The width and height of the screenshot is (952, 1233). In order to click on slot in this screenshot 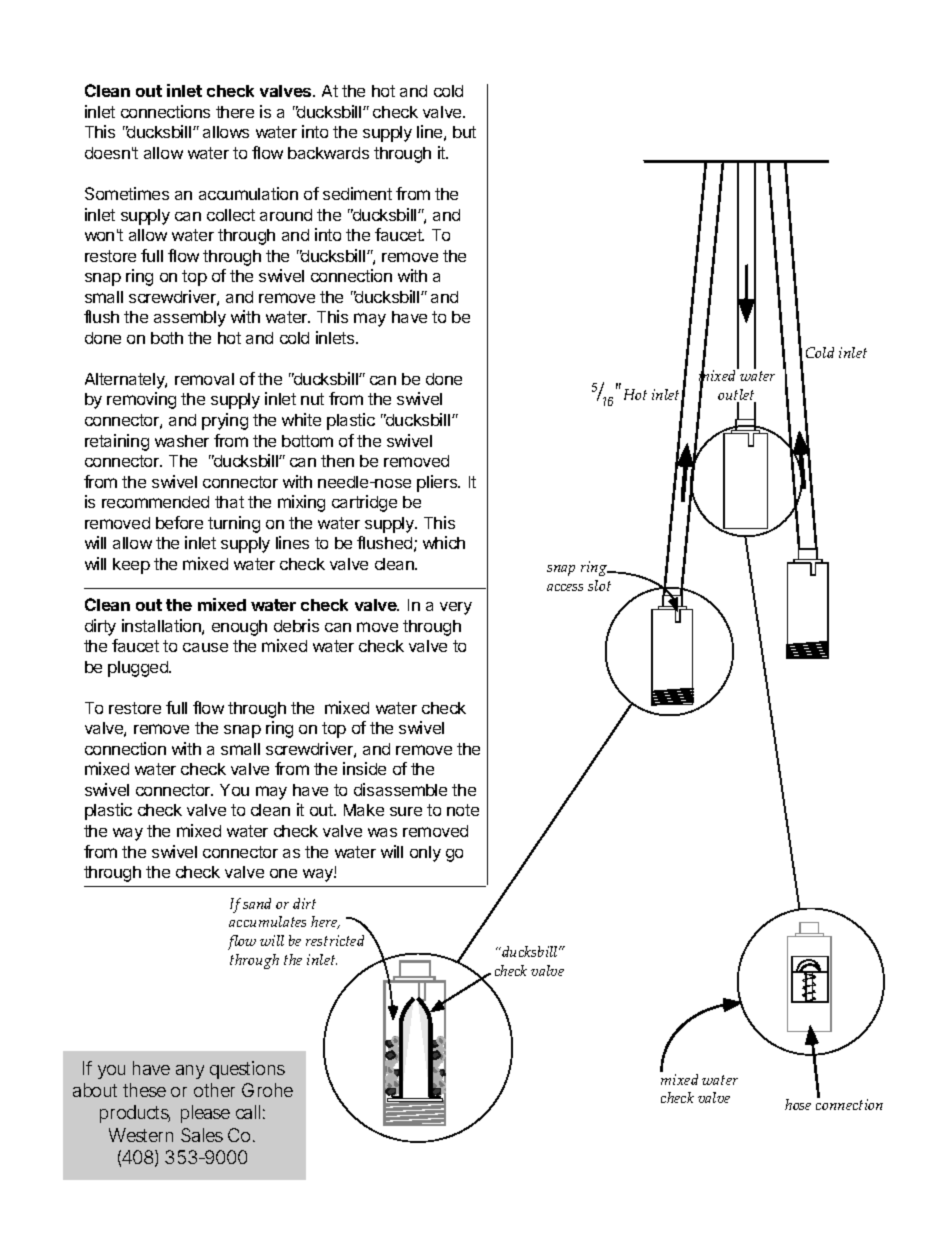, I will do `click(599, 585)`.
